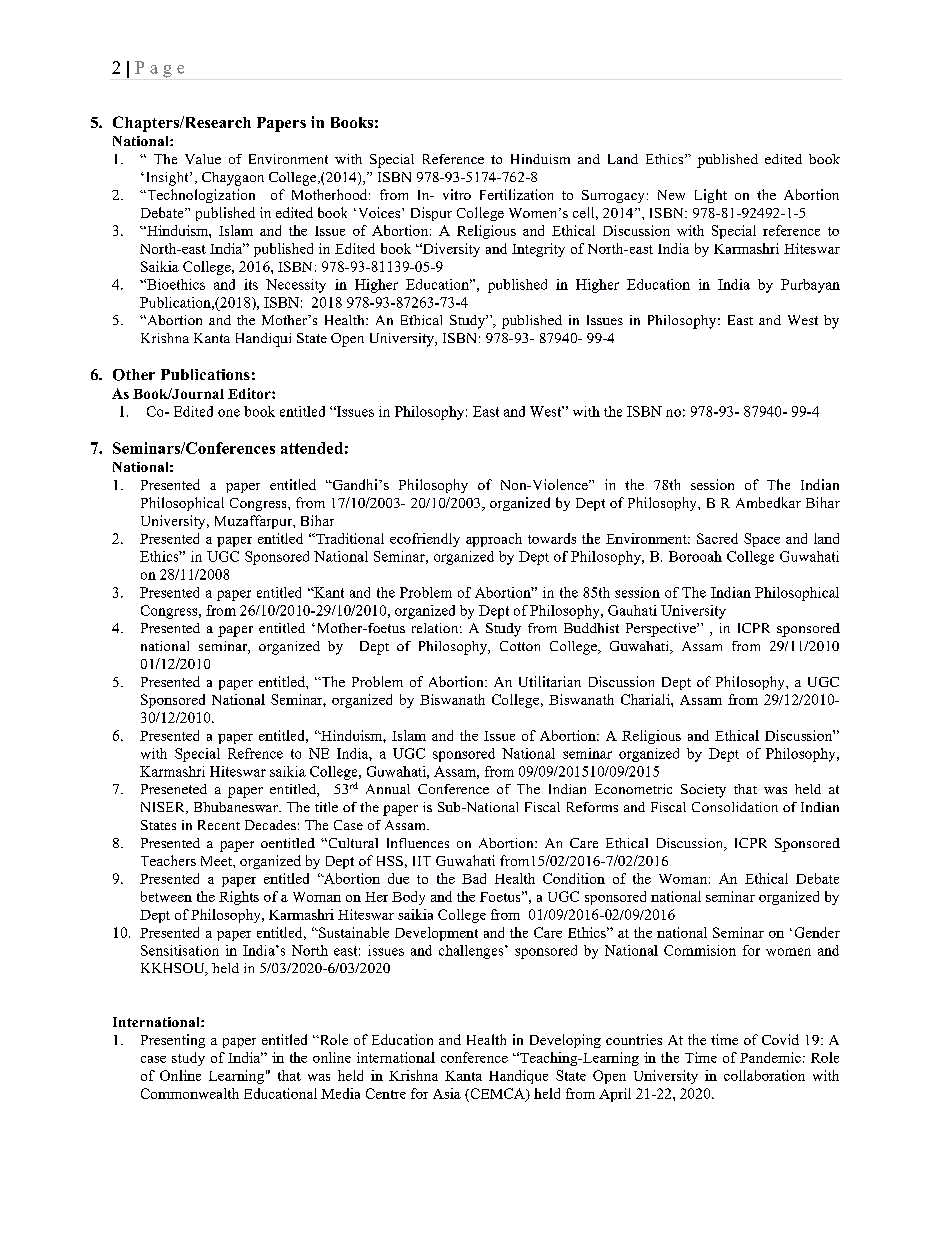 This document has width=952, height=1233. What do you see at coordinates (190, 1093) in the document?
I see `Commonwealth` at bounding box center [190, 1093].
